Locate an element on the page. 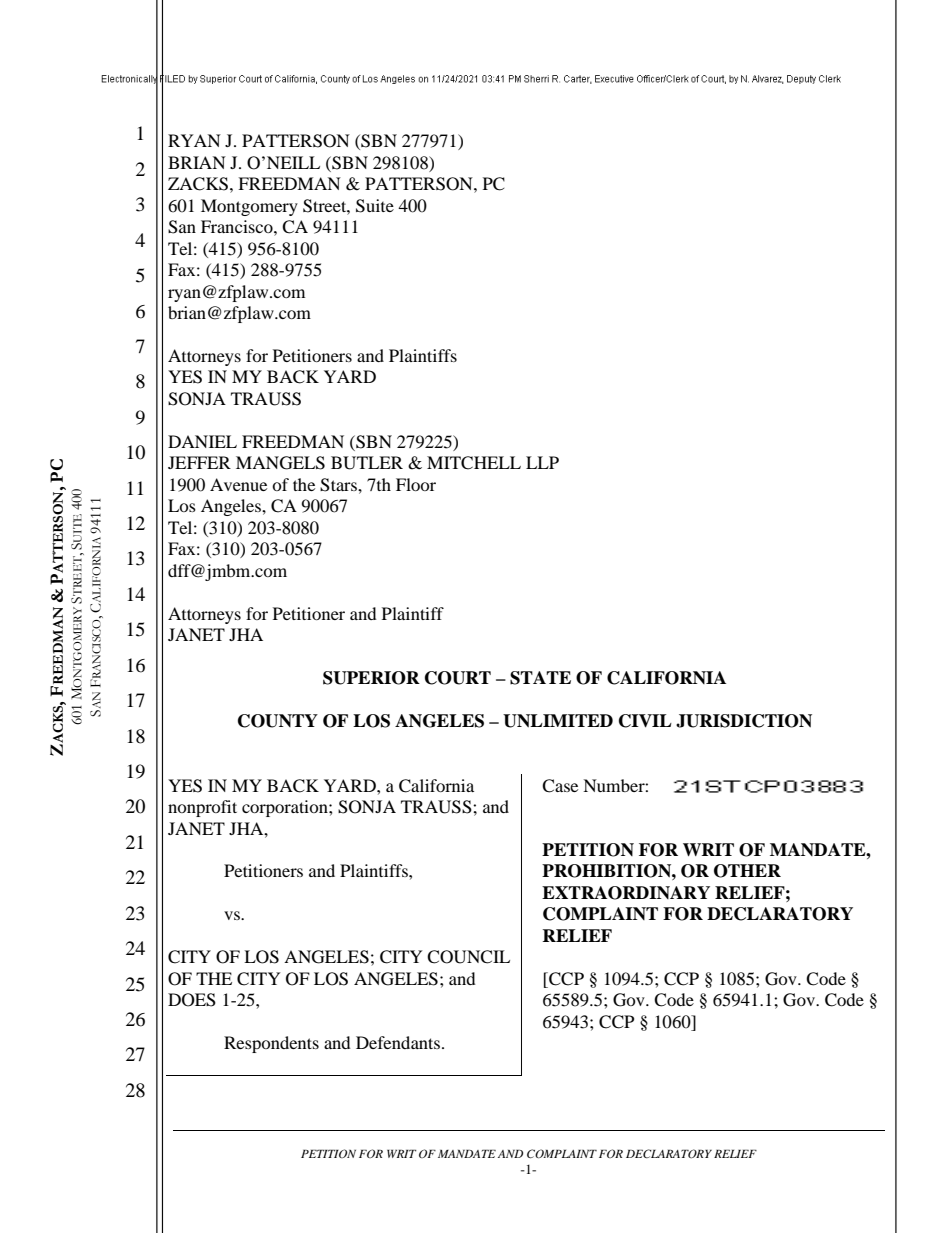  OTHER is located at coordinates (747, 871).
